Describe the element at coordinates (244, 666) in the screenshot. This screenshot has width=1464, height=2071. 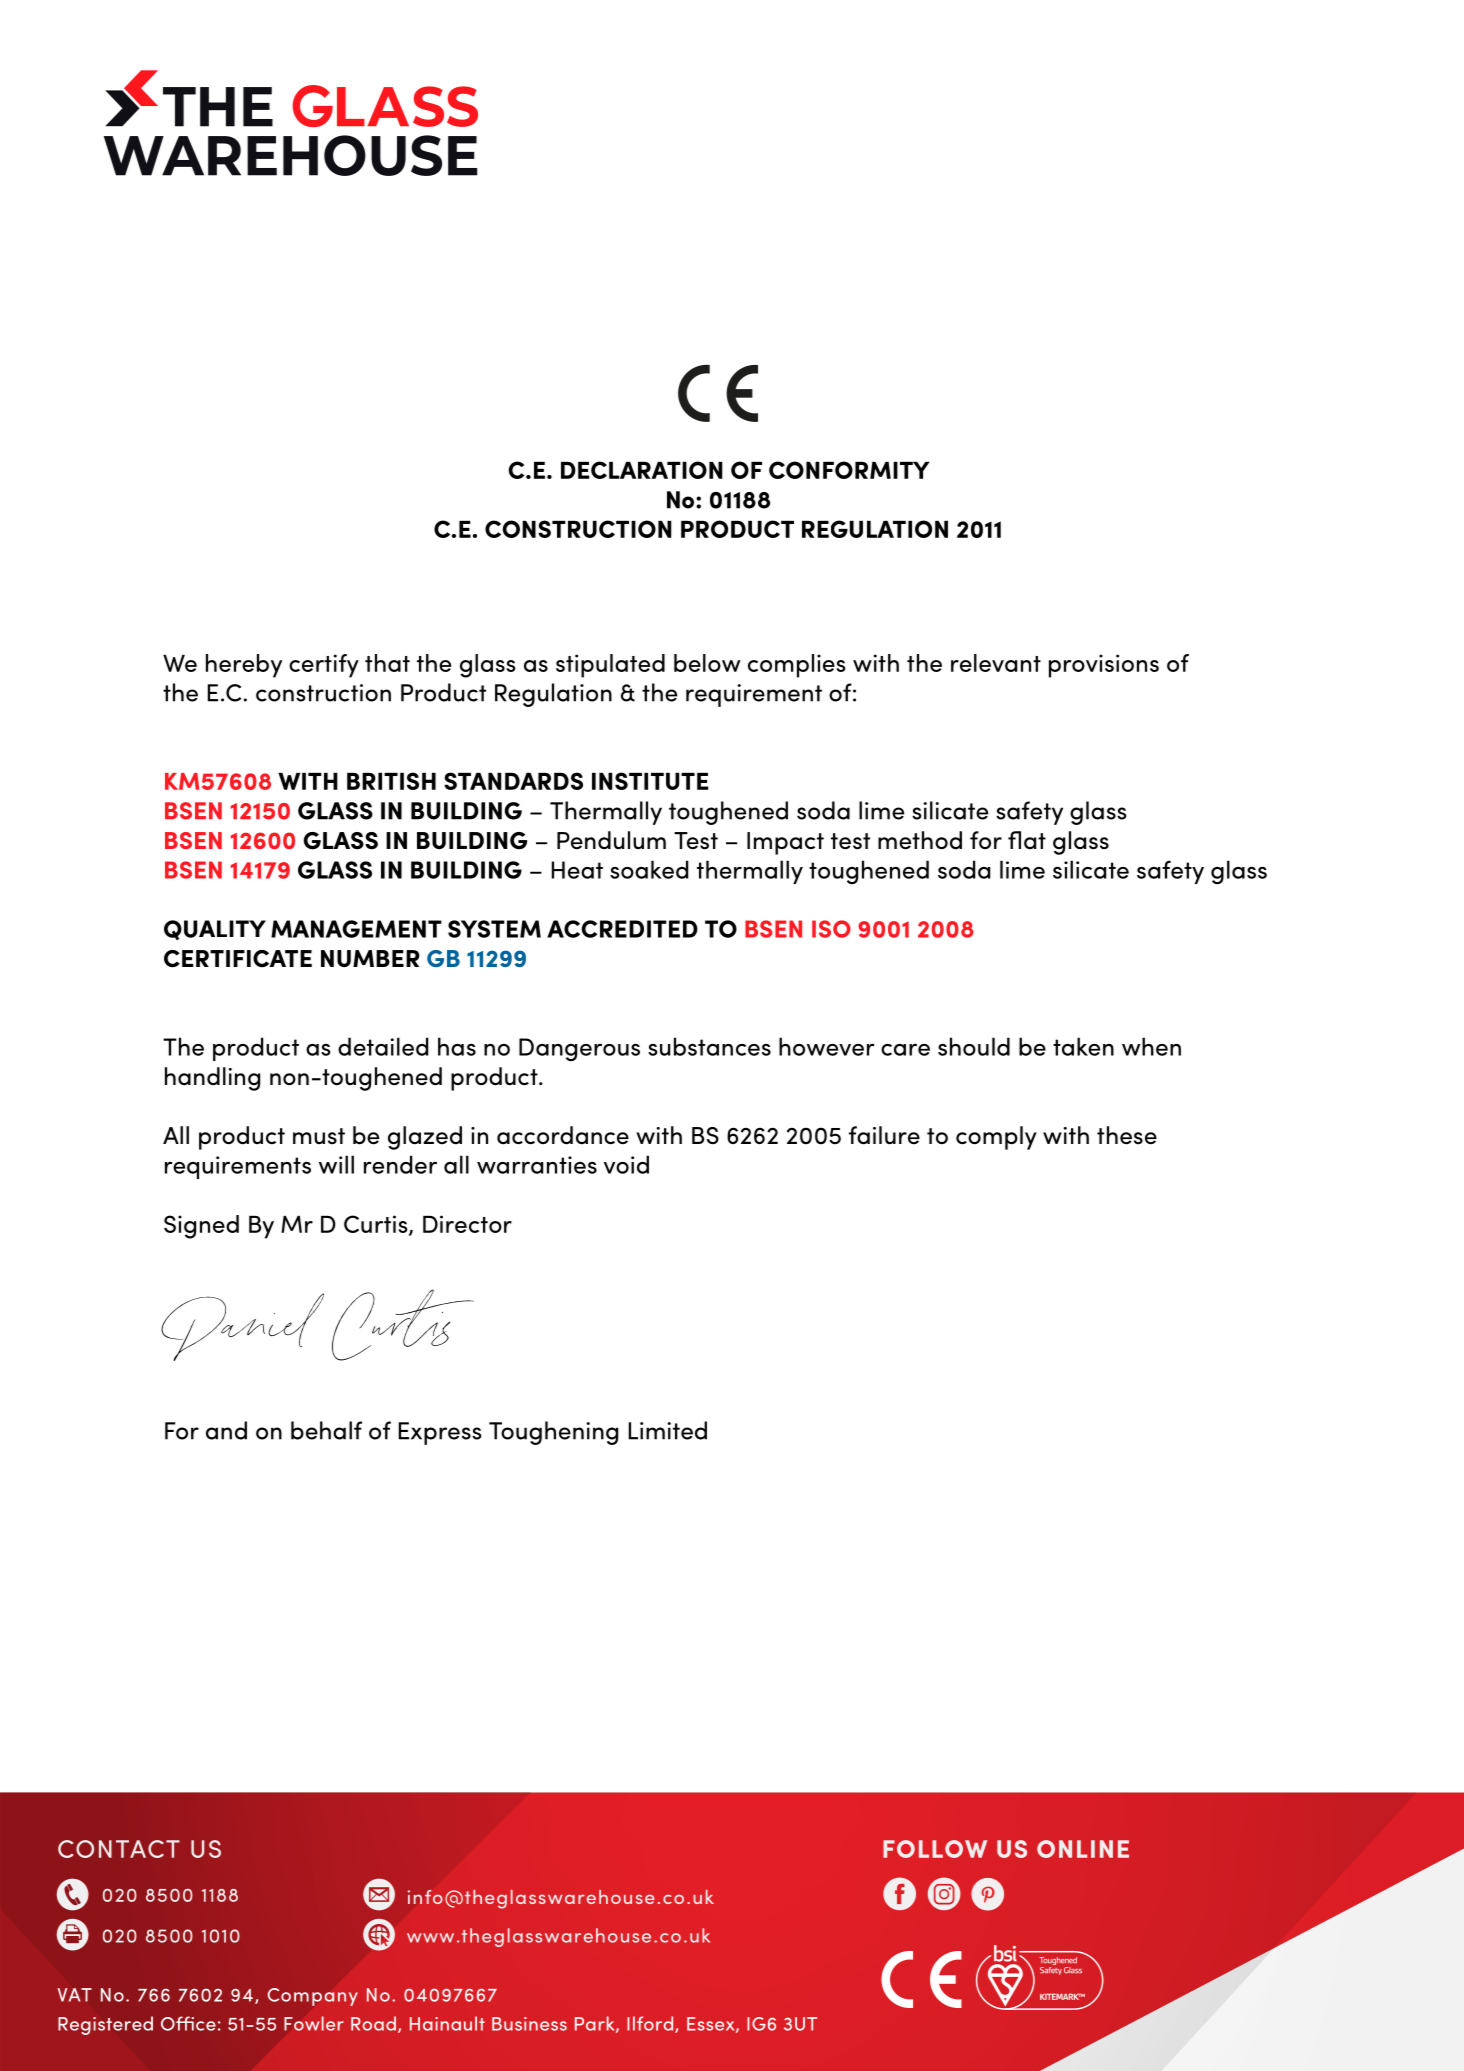
I see `hereby` at that location.
